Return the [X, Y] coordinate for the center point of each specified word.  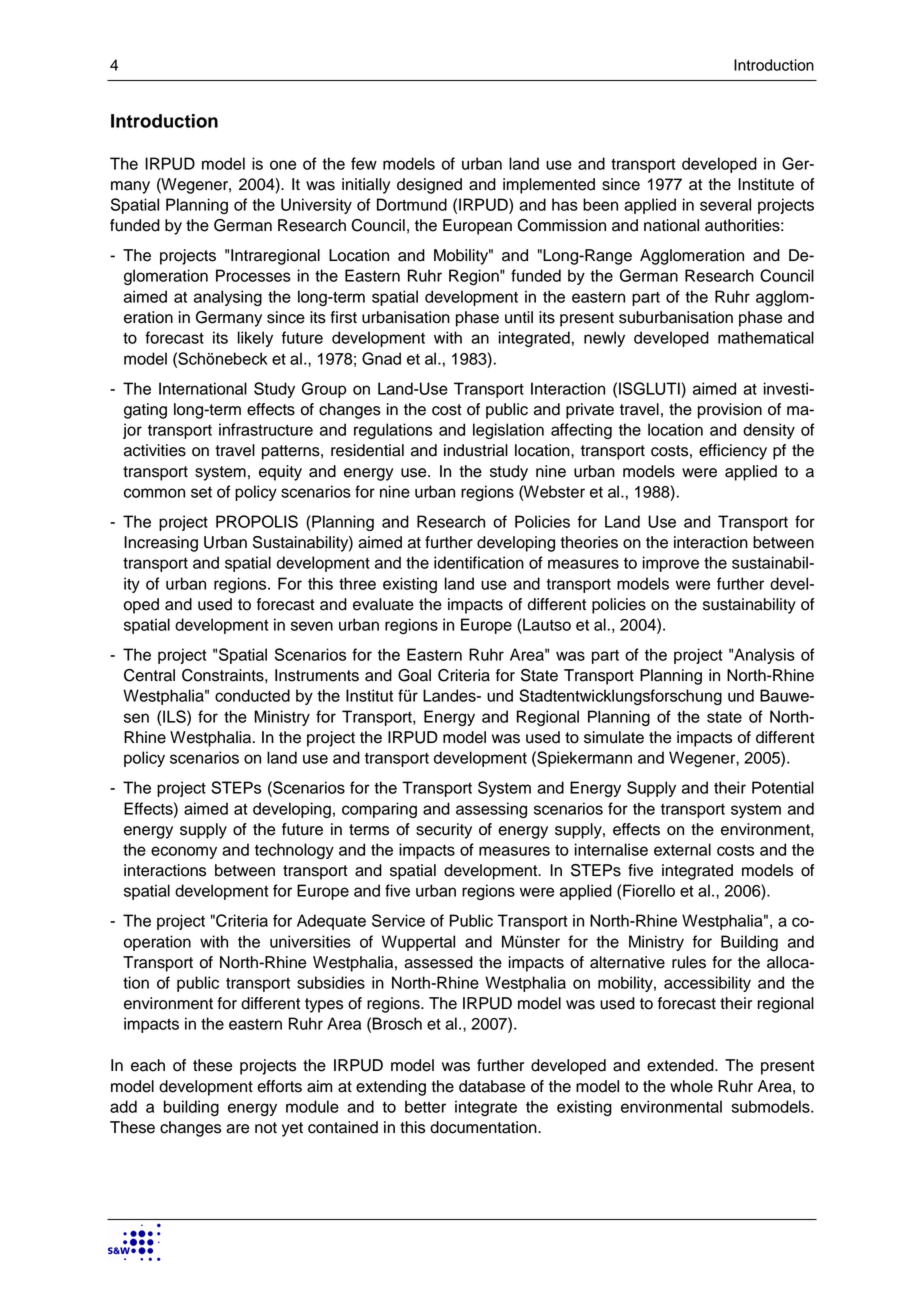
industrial [476, 450]
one [283, 165]
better [425, 1106]
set [201, 492]
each [148, 1065]
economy [184, 852]
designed [429, 186]
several [725, 204]
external [682, 849]
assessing [491, 810]
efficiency [733, 452]
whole [691, 1086]
